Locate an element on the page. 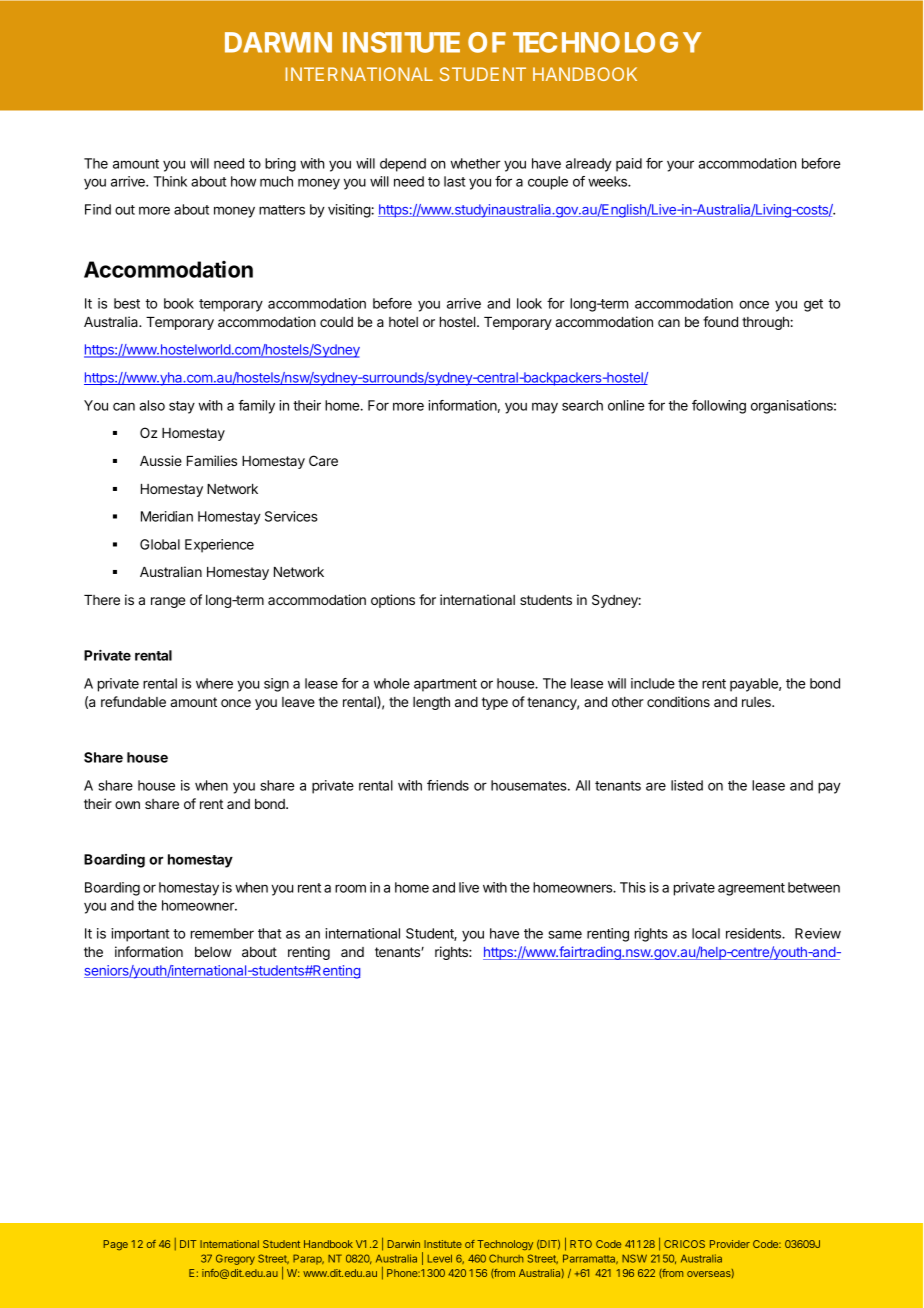 This page has height=1308, width=924. room is located at coordinates (350, 888).
